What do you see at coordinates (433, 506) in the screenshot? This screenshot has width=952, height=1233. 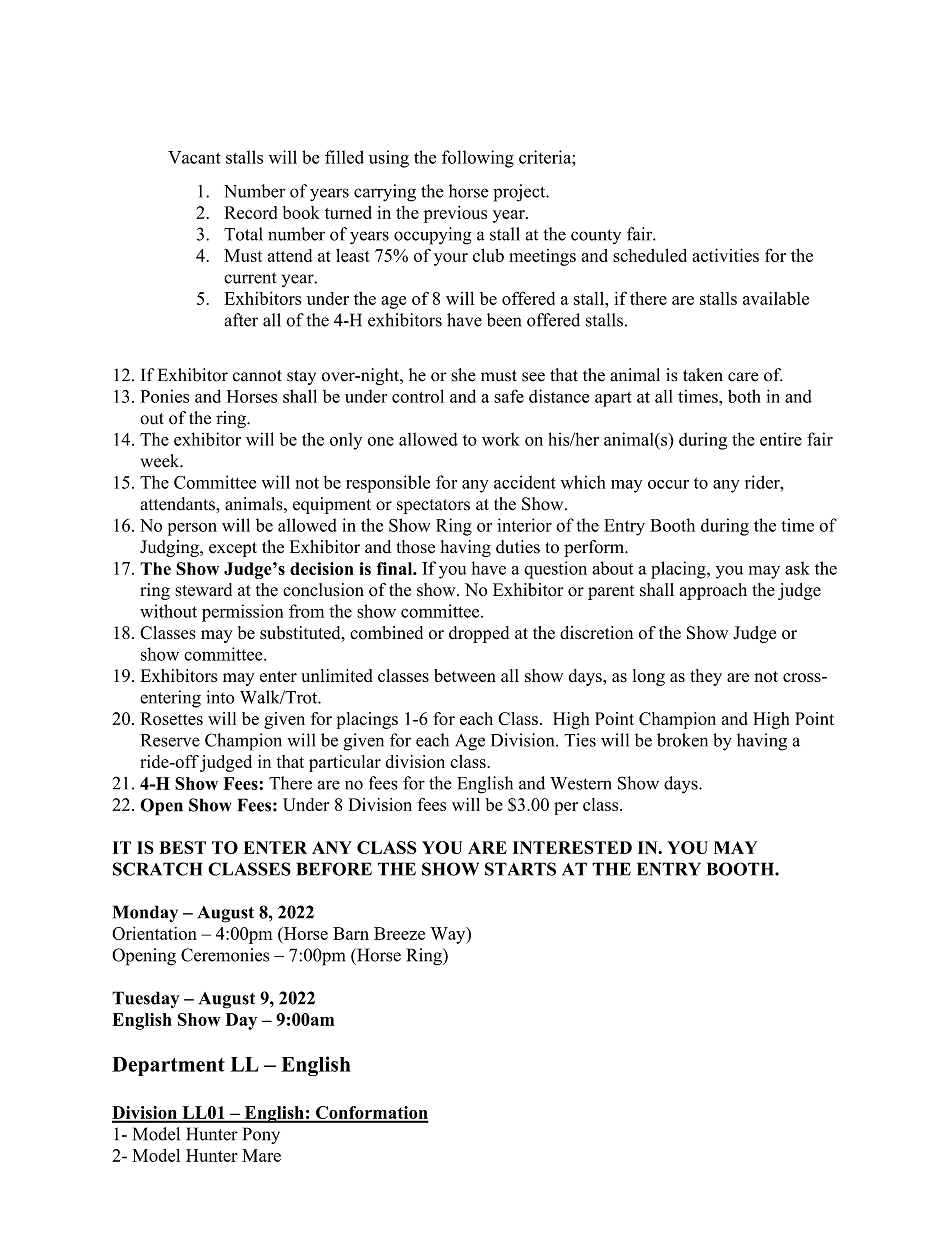 I see `spectators` at bounding box center [433, 506].
